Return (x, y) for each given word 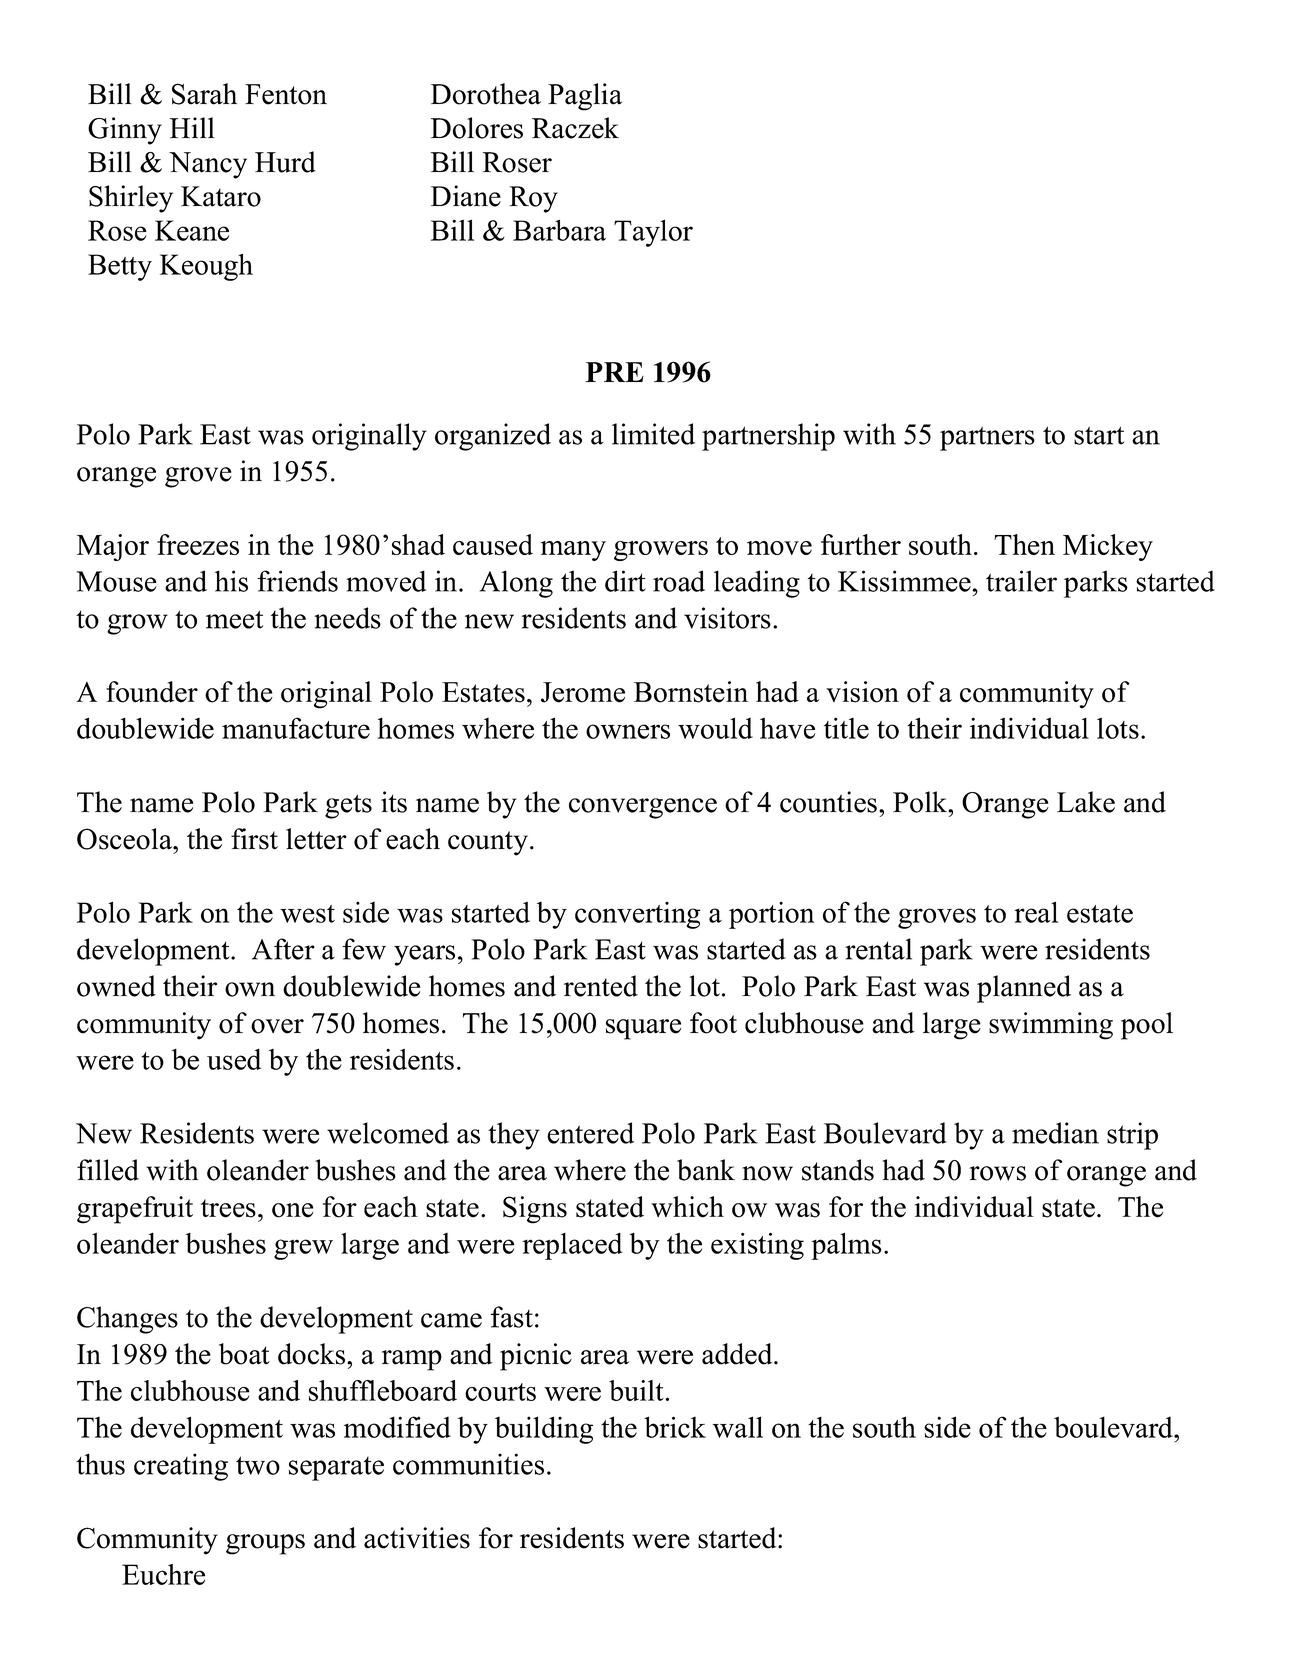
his (231, 581)
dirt (625, 581)
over (277, 1026)
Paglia (585, 97)
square (643, 1029)
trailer (1021, 581)
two (258, 1465)
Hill (192, 127)
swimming (1051, 1026)
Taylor (653, 233)
